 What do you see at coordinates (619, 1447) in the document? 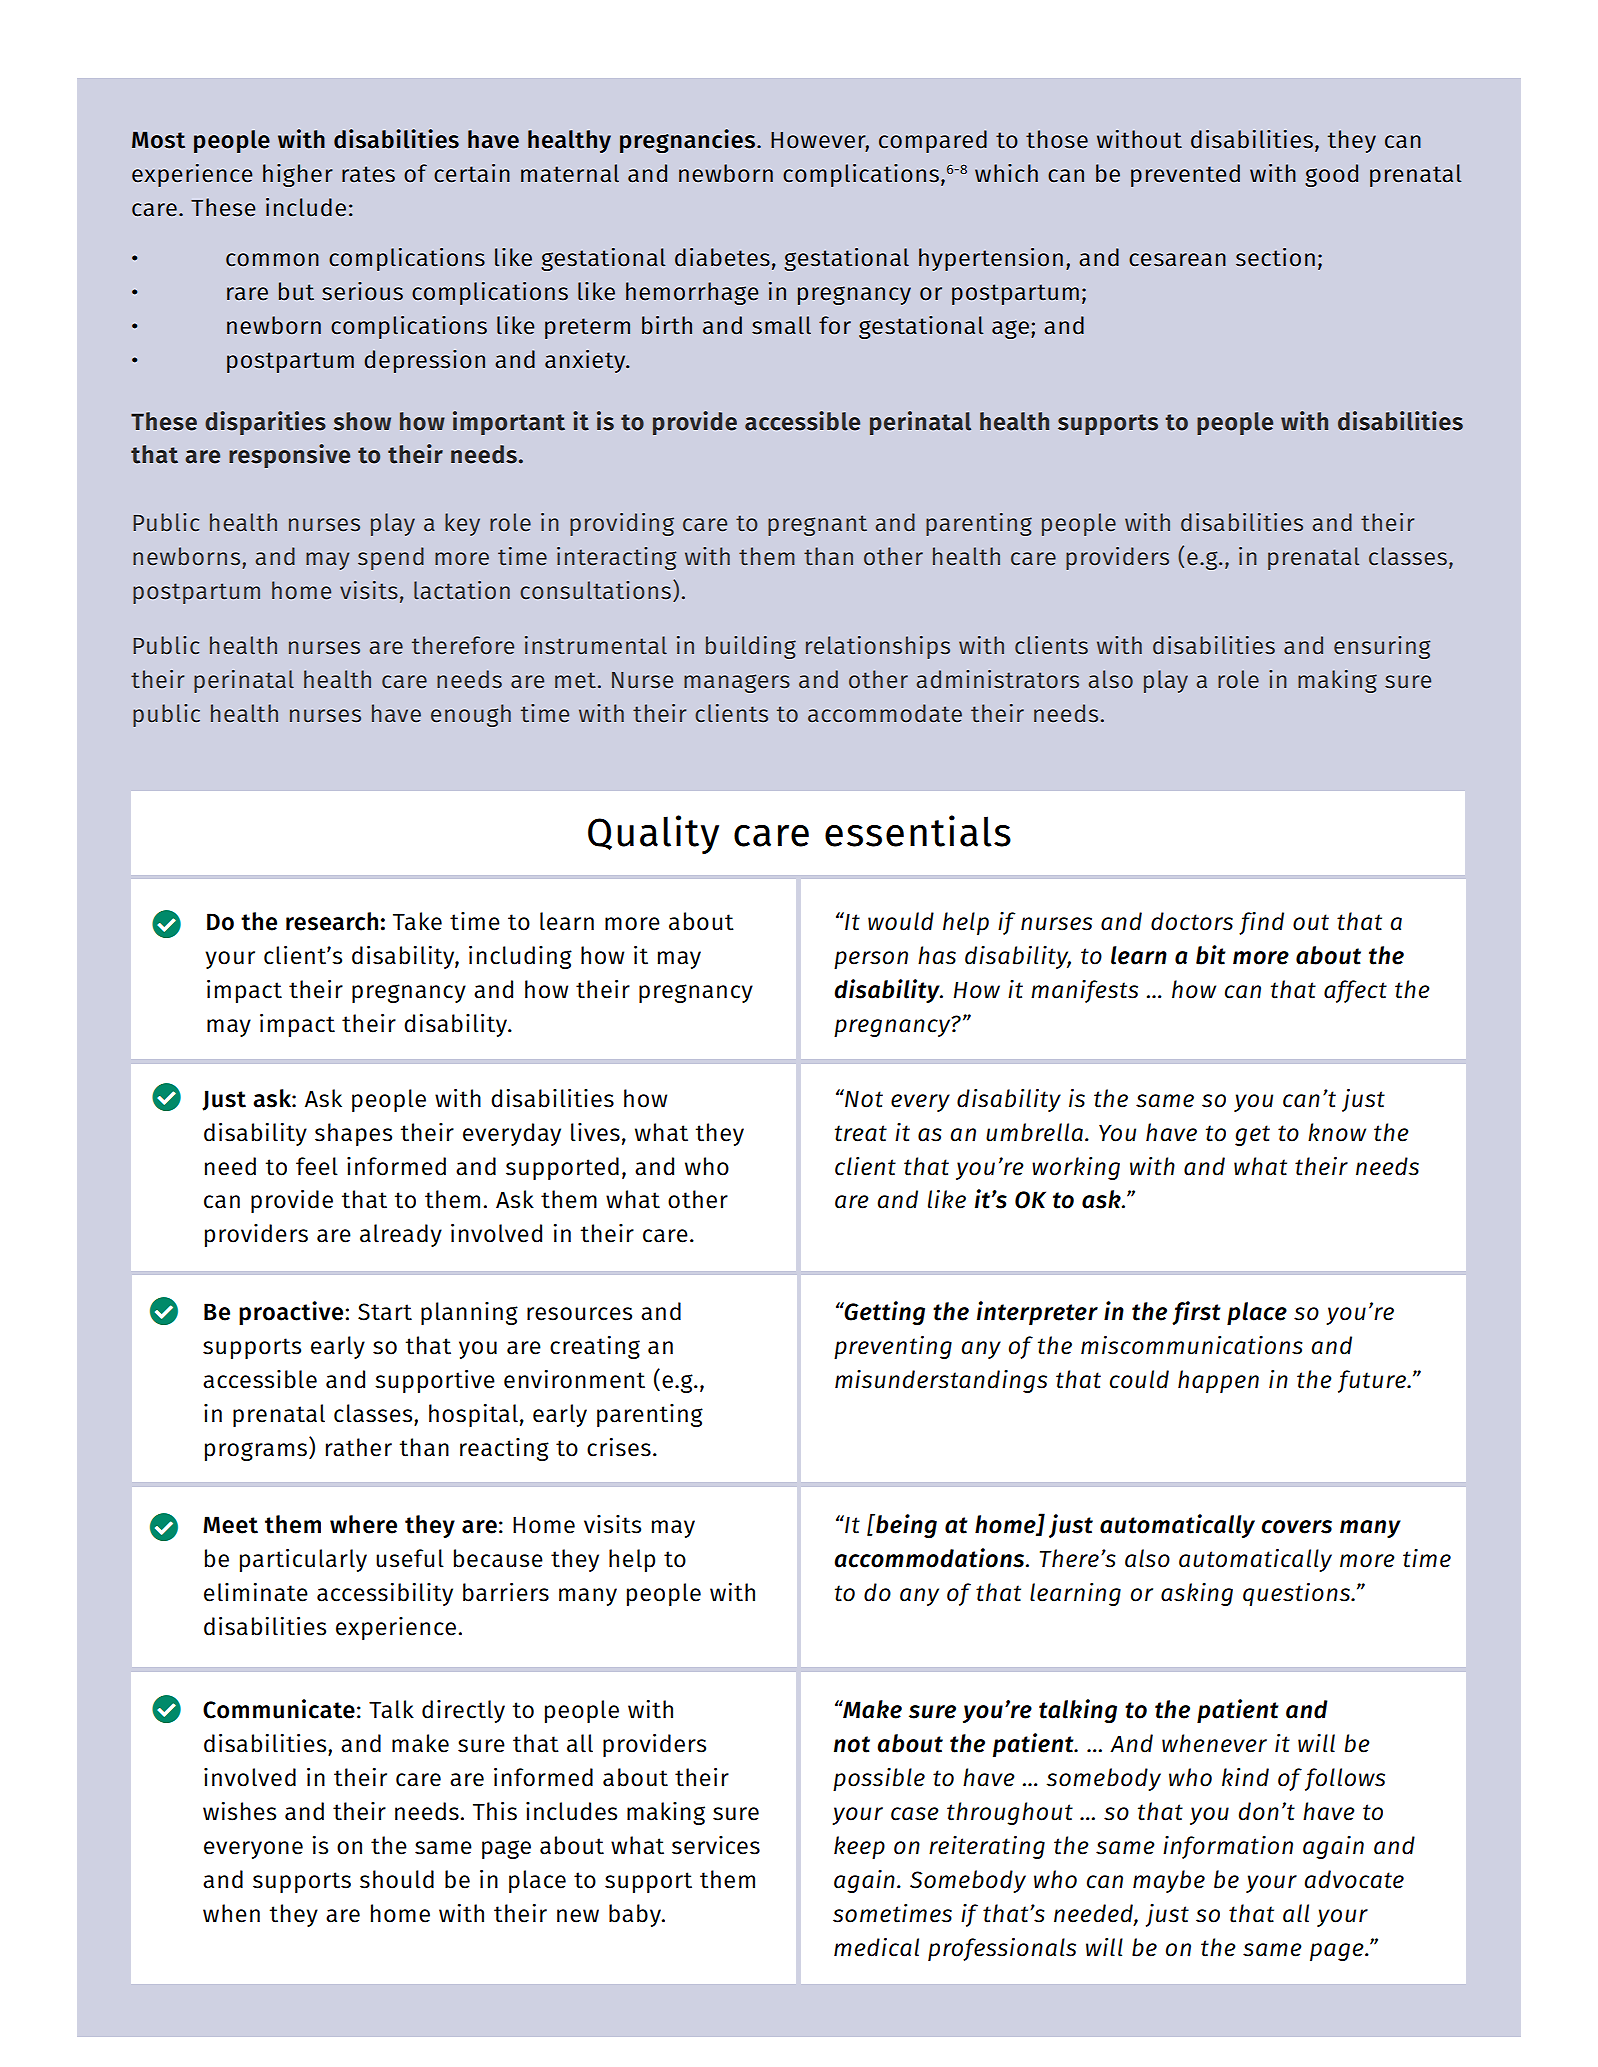
I see `crises` at bounding box center [619, 1447].
